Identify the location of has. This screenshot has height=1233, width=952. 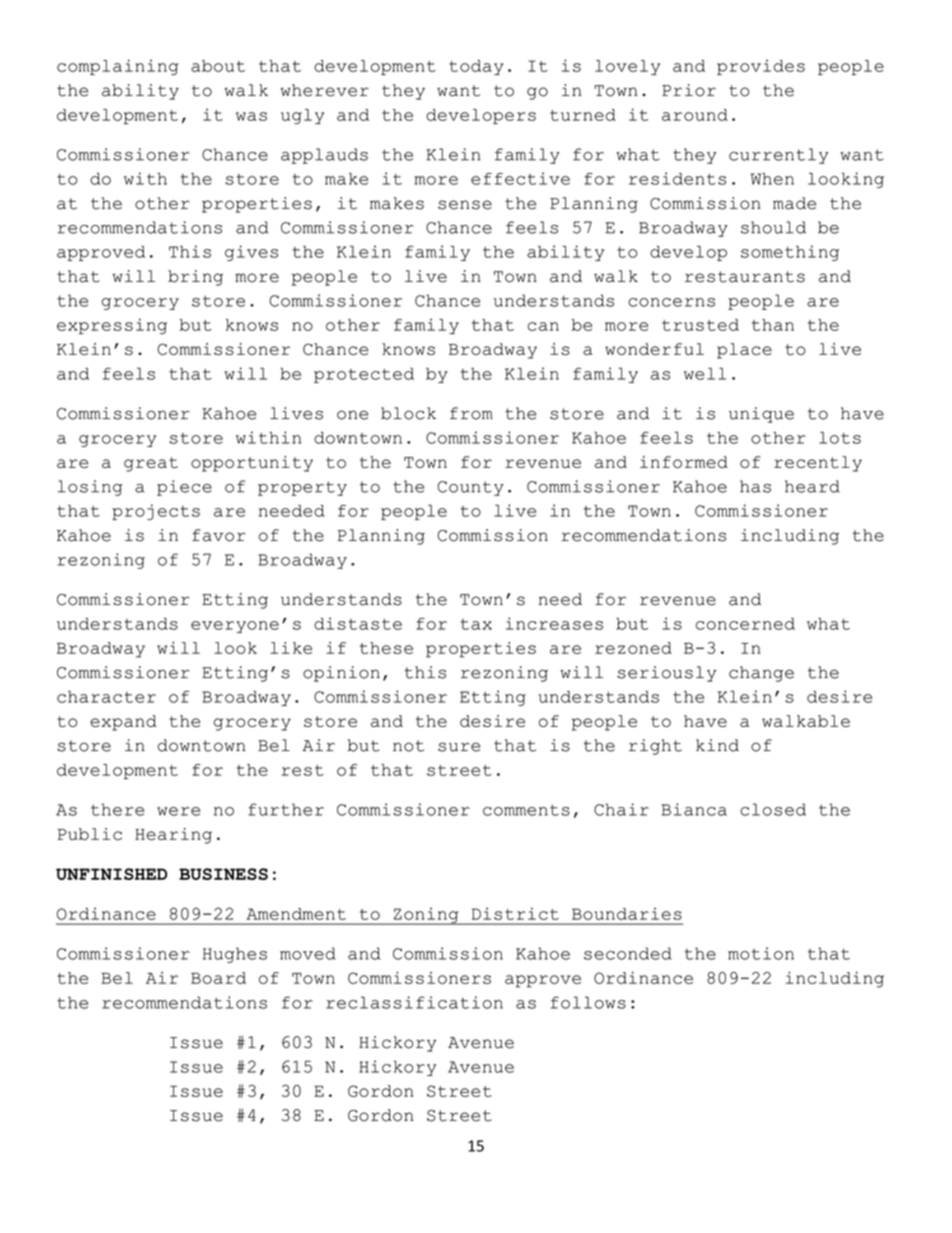
(755, 486).
